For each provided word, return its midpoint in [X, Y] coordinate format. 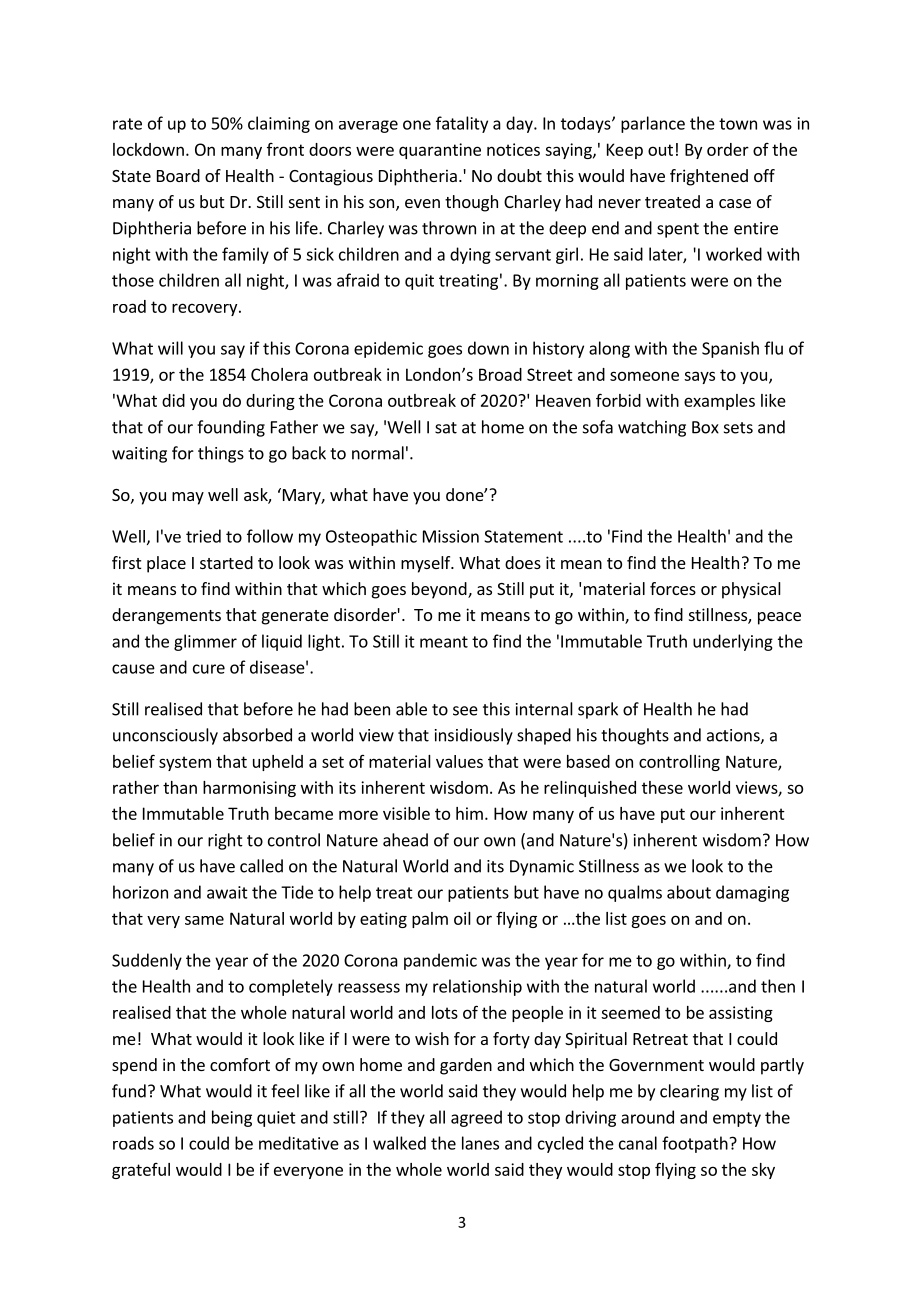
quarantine [440, 151]
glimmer [205, 642]
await [227, 892]
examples [719, 402]
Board [178, 175]
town [738, 124]
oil [462, 918]
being [232, 1118]
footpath [695, 1144]
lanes [480, 1143]
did [173, 400]
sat [446, 428]
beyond [440, 590]
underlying [733, 642]
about [689, 892]
